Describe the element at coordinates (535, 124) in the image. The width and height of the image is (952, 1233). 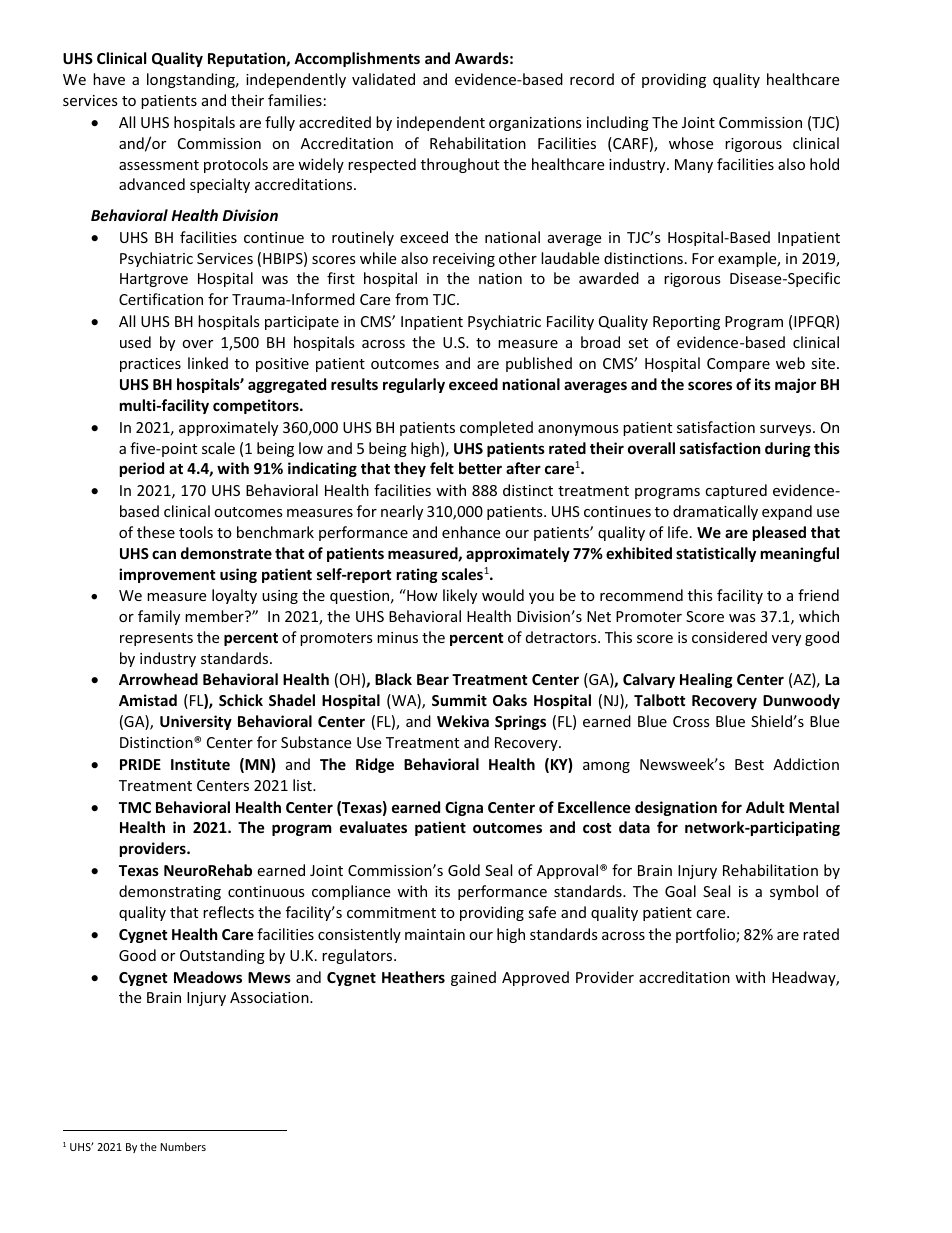
I see `organizations` at that location.
